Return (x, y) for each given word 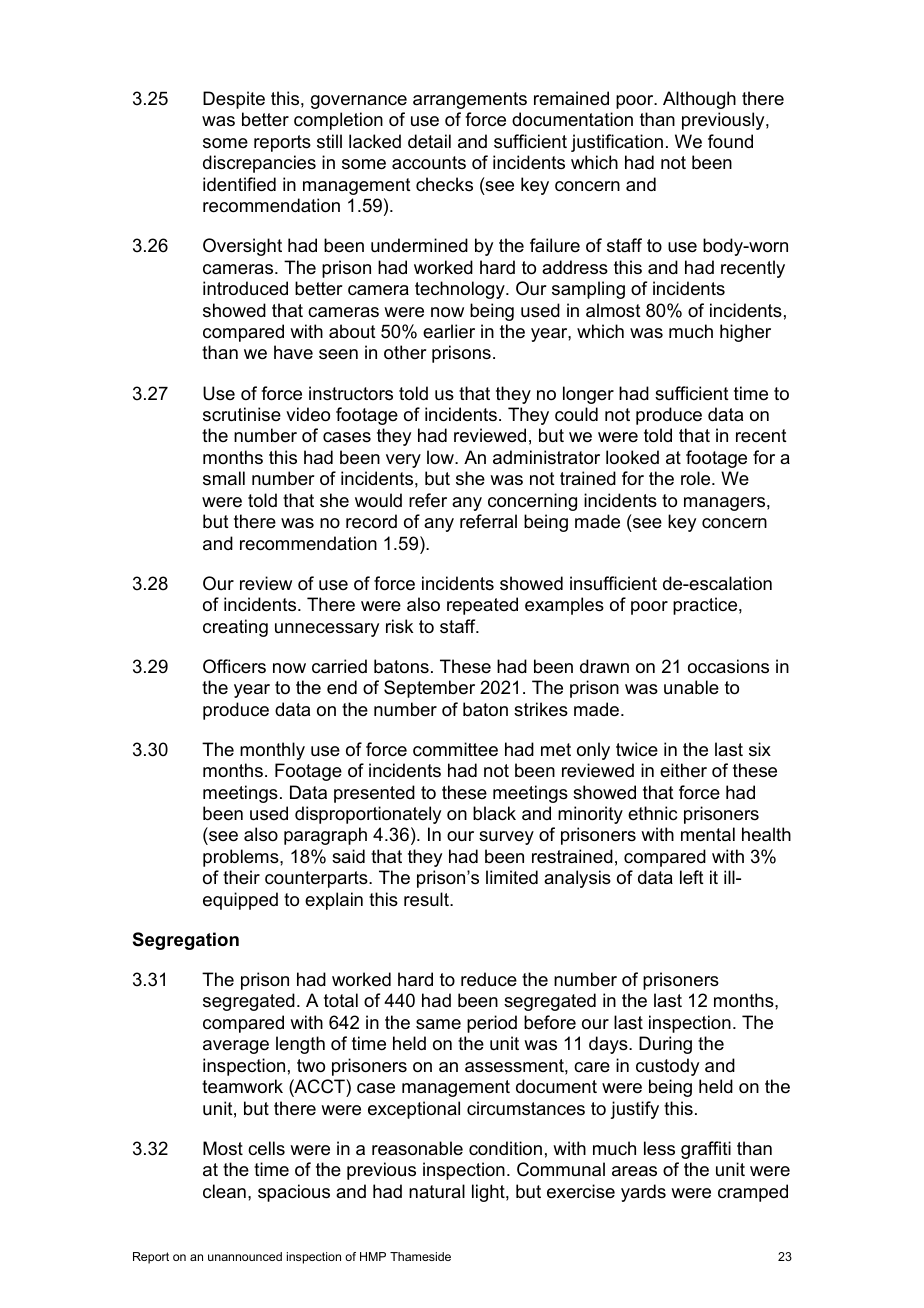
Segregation (186, 941)
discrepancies (259, 164)
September (429, 689)
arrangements (470, 100)
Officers (234, 666)
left (692, 877)
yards (643, 1193)
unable (691, 687)
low (441, 457)
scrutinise (242, 414)
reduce (489, 979)
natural (437, 1191)
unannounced (245, 1256)
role (697, 478)
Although (699, 100)
